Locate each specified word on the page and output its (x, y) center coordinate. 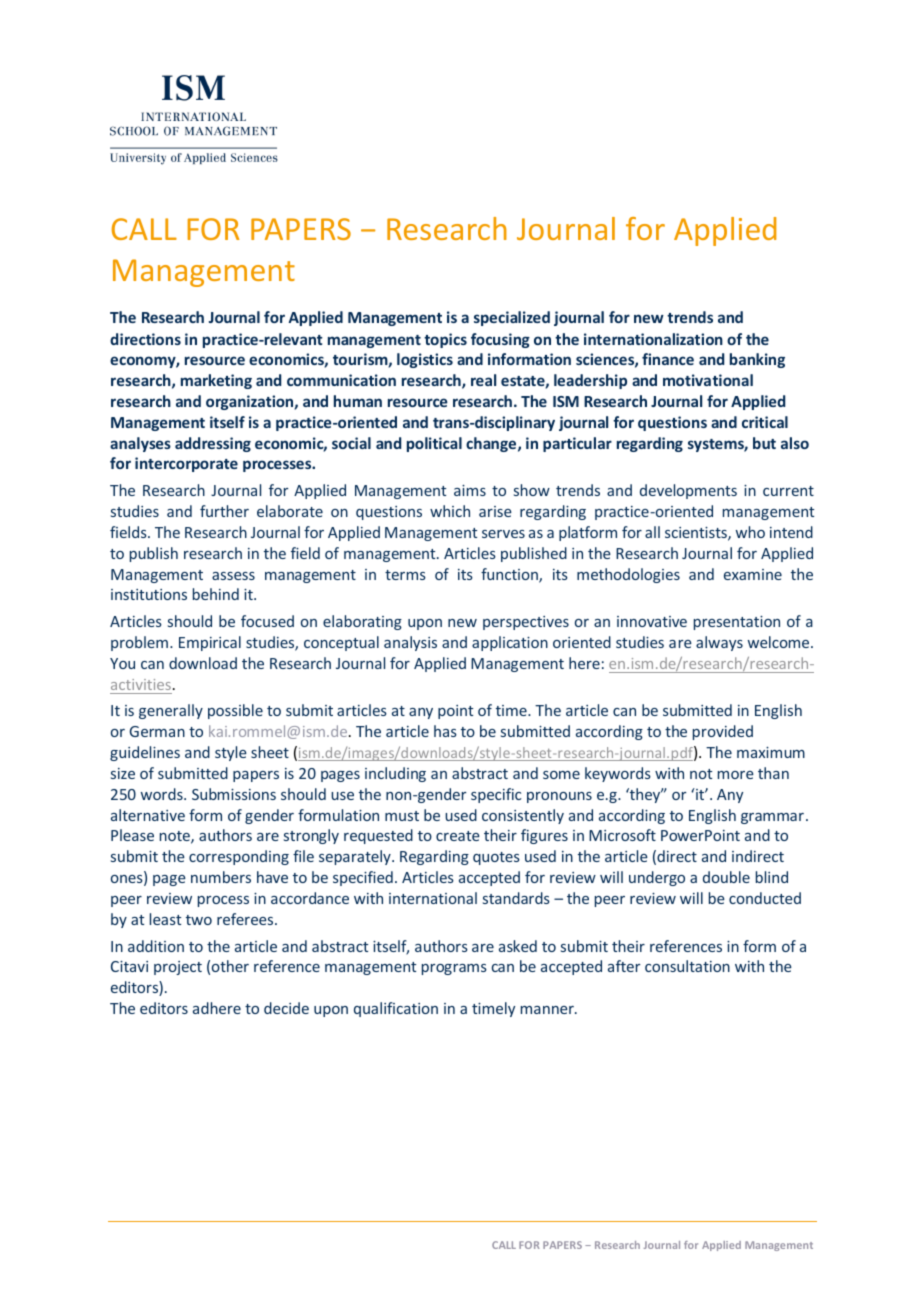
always (719, 643)
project (178, 968)
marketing (216, 381)
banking (757, 360)
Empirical (210, 643)
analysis (410, 643)
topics (445, 340)
